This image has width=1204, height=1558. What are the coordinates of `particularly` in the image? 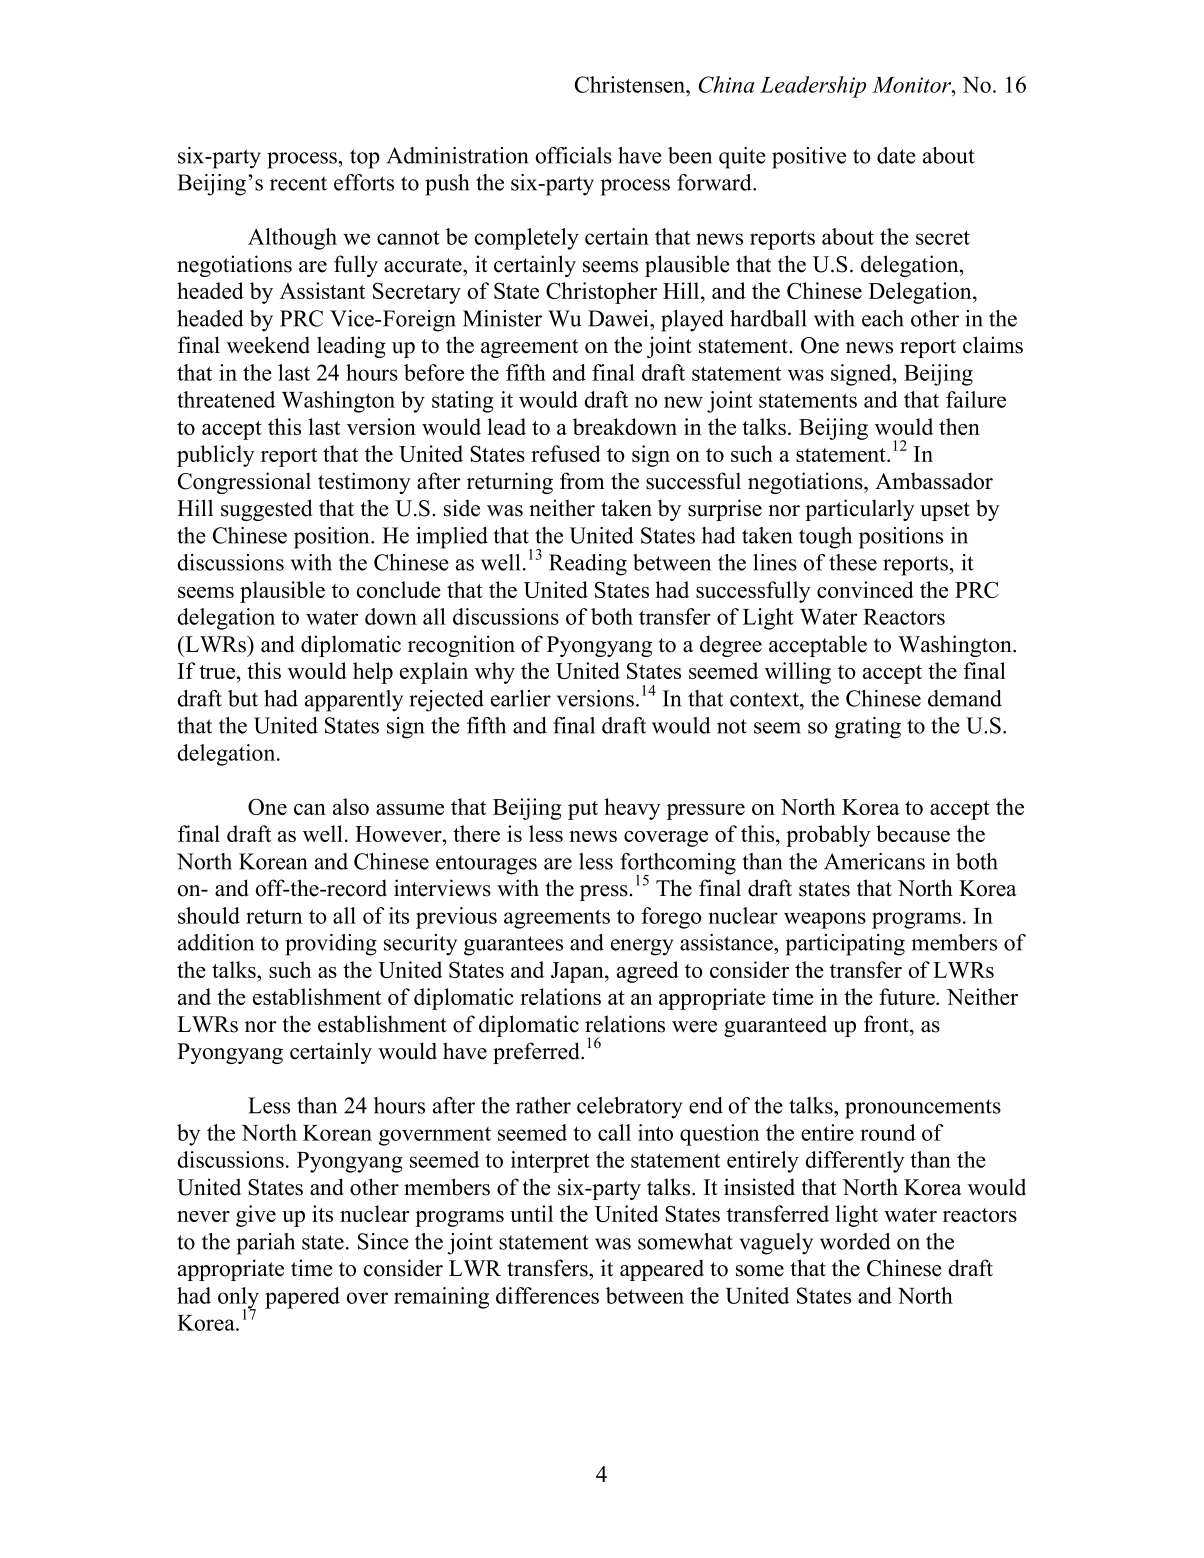 It's located at (860, 510).
